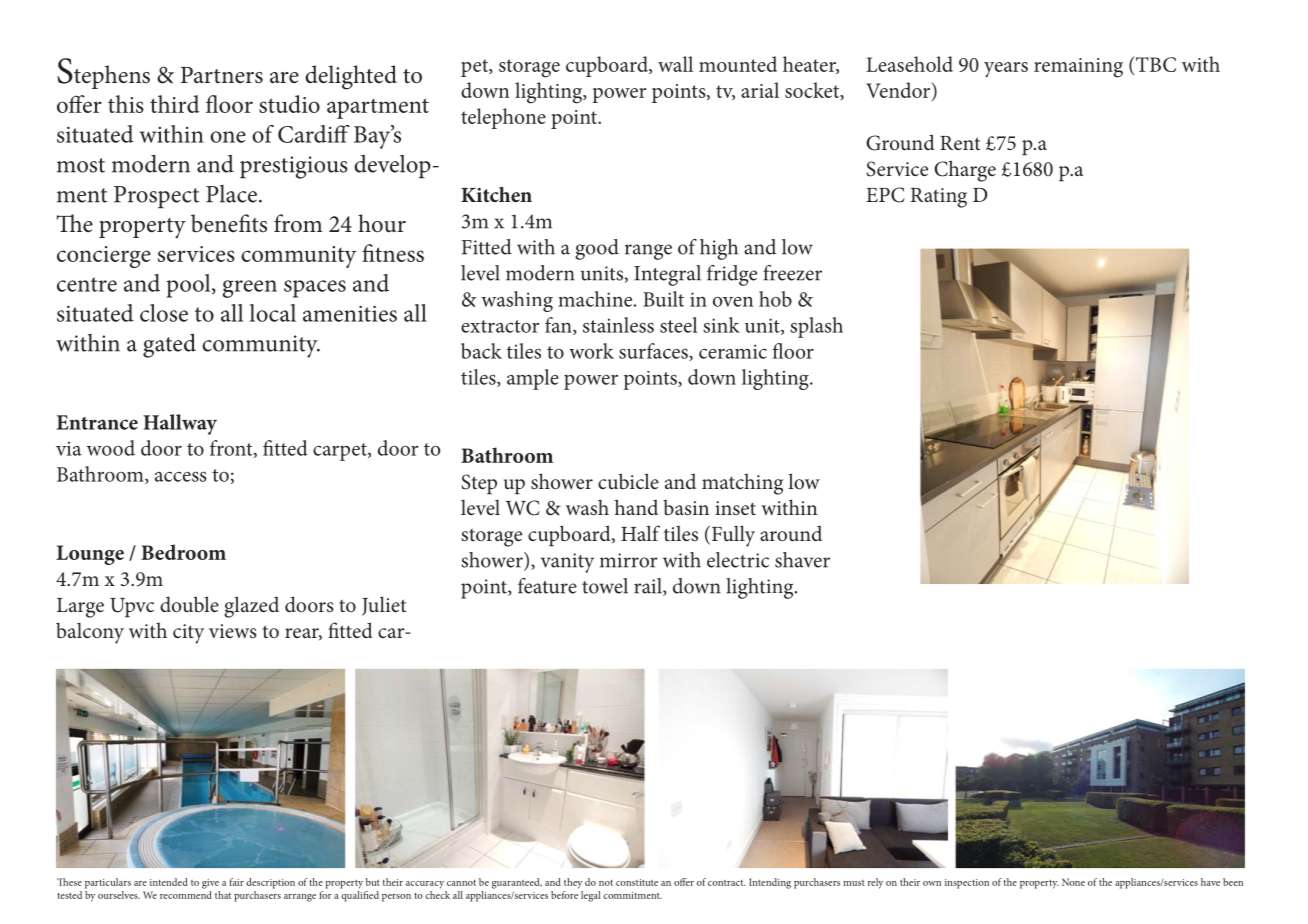  What do you see at coordinates (1078, 68) in the screenshot?
I see `remaining` at bounding box center [1078, 68].
